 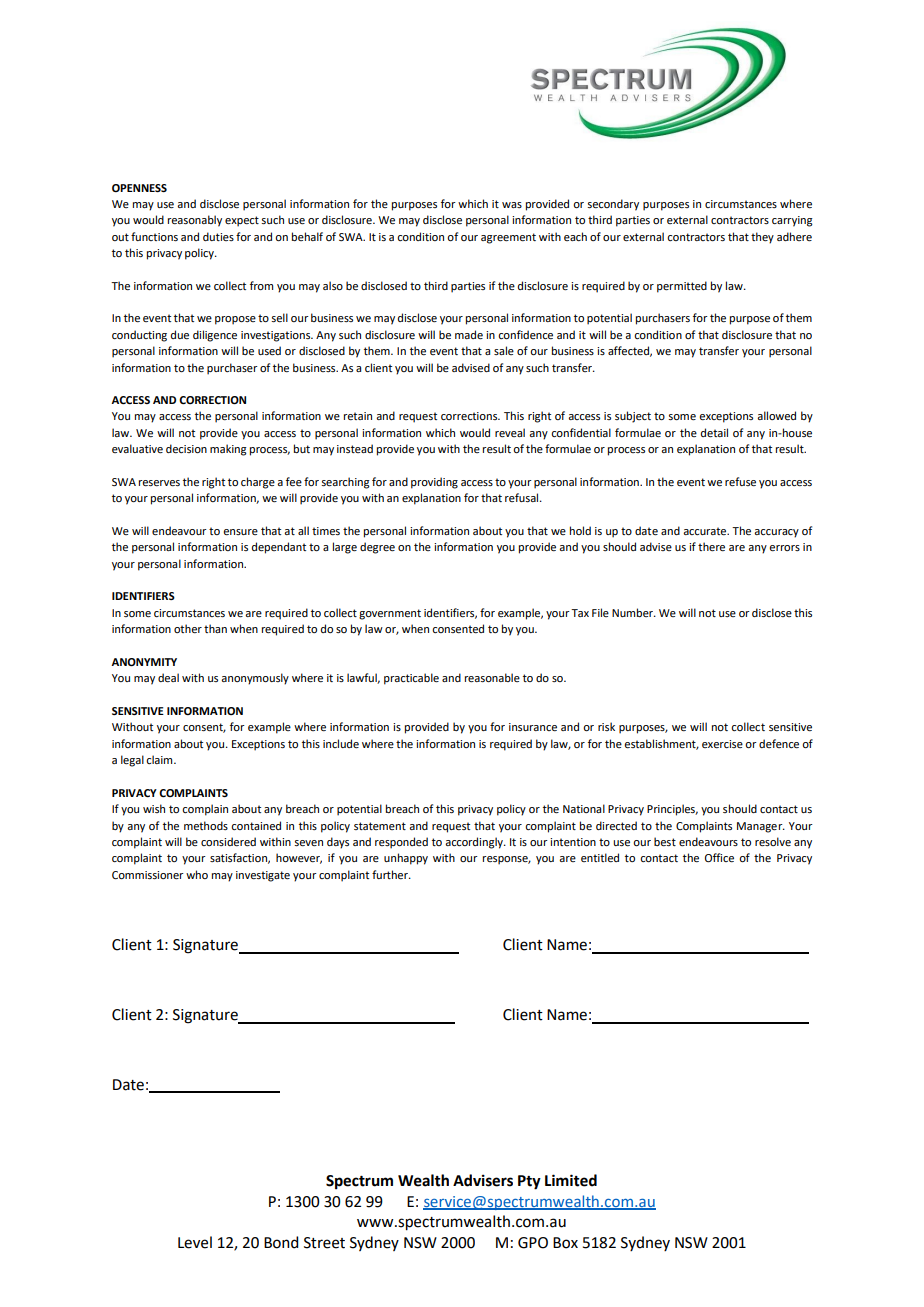 What do you see at coordinates (508, 238) in the document?
I see `agreement` at bounding box center [508, 238].
